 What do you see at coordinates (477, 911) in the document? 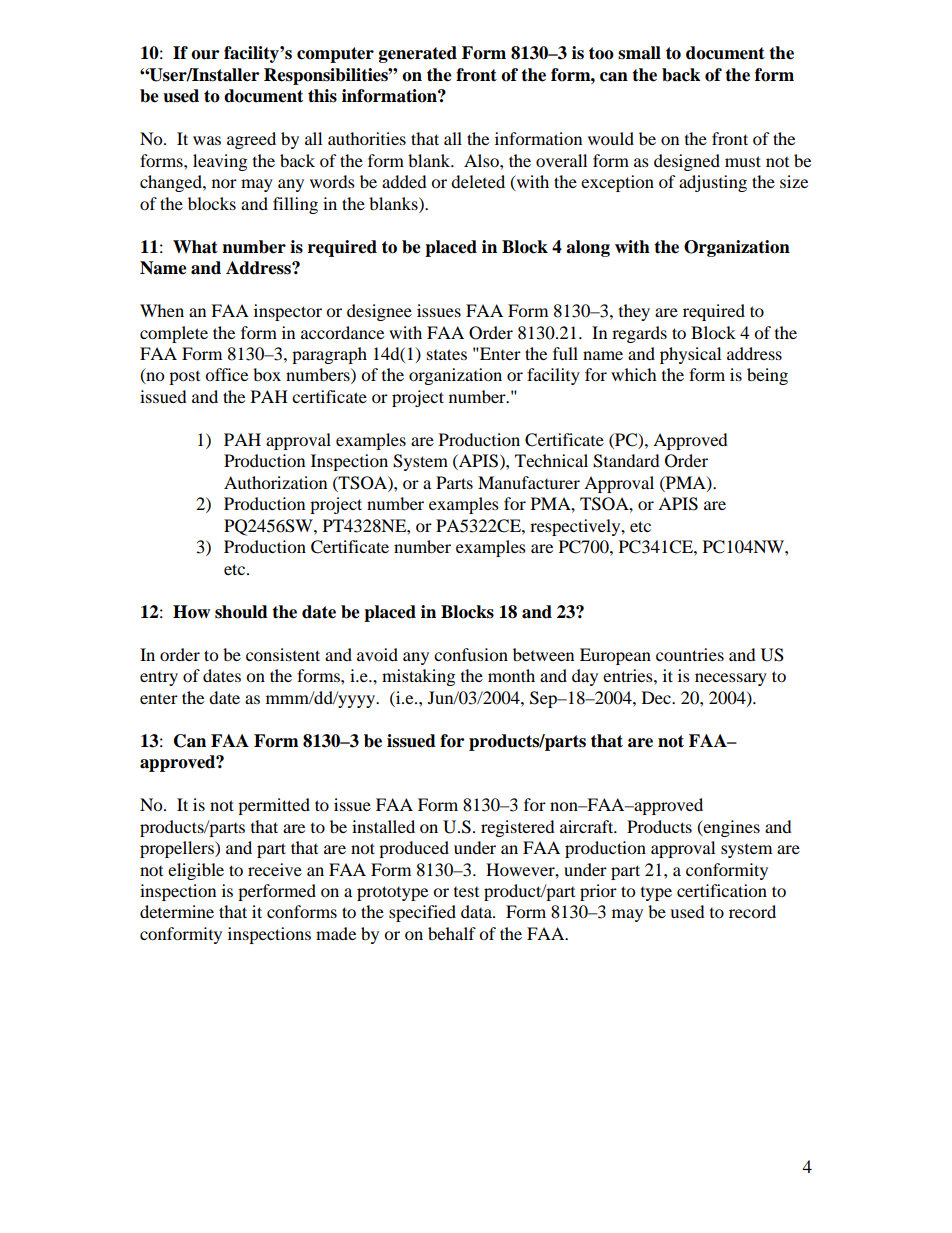
I see `data` at bounding box center [477, 911].
